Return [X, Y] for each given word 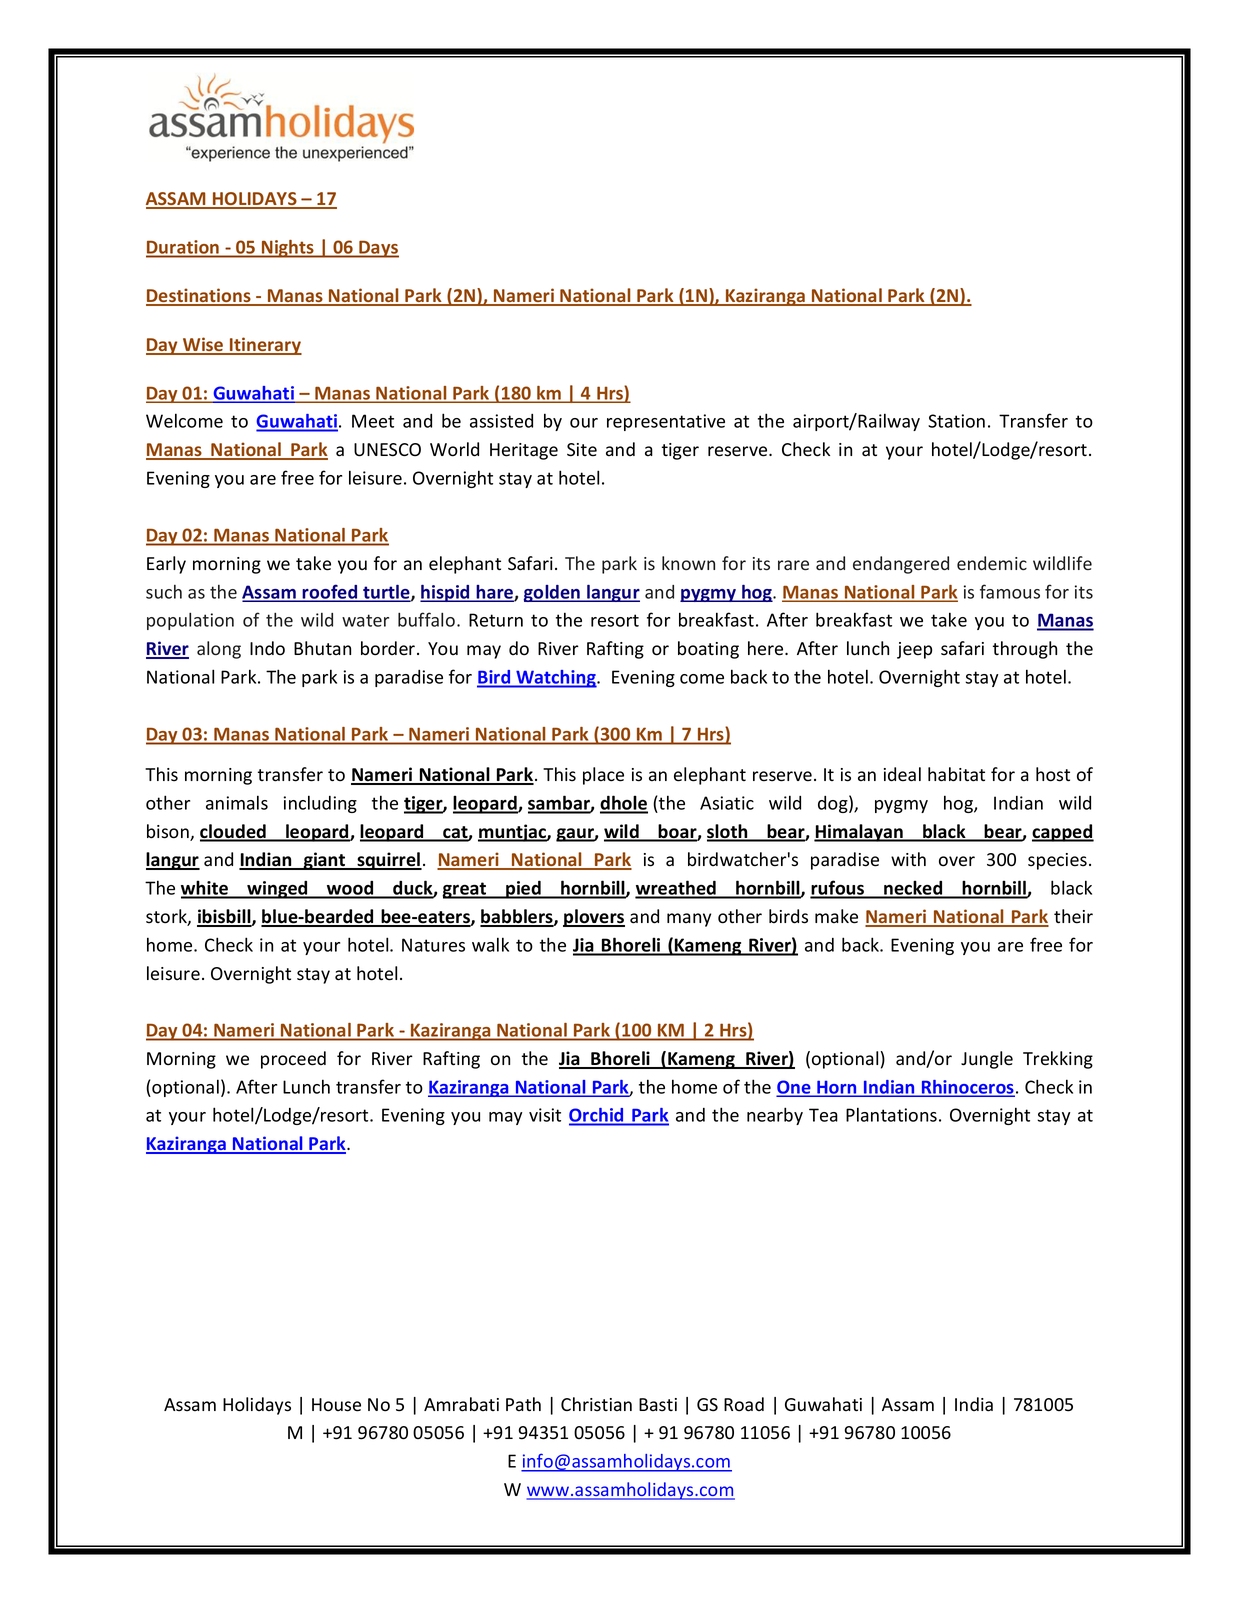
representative [666, 422]
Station [956, 421]
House [336, 1405]
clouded [234, 832]
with [908, 859]
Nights [288, 249]
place [603, 776]
